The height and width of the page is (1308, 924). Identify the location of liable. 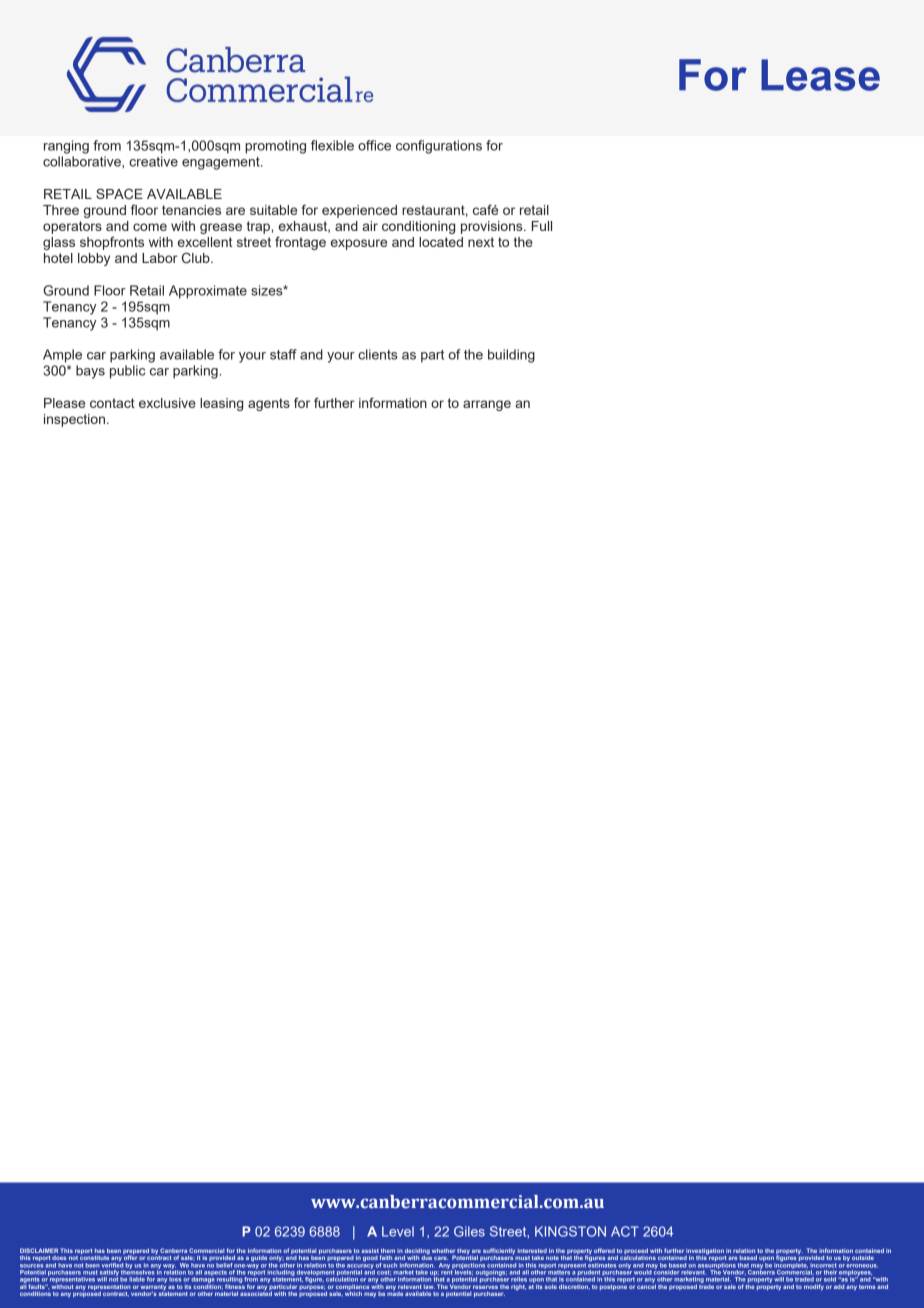
(137, 1279).
